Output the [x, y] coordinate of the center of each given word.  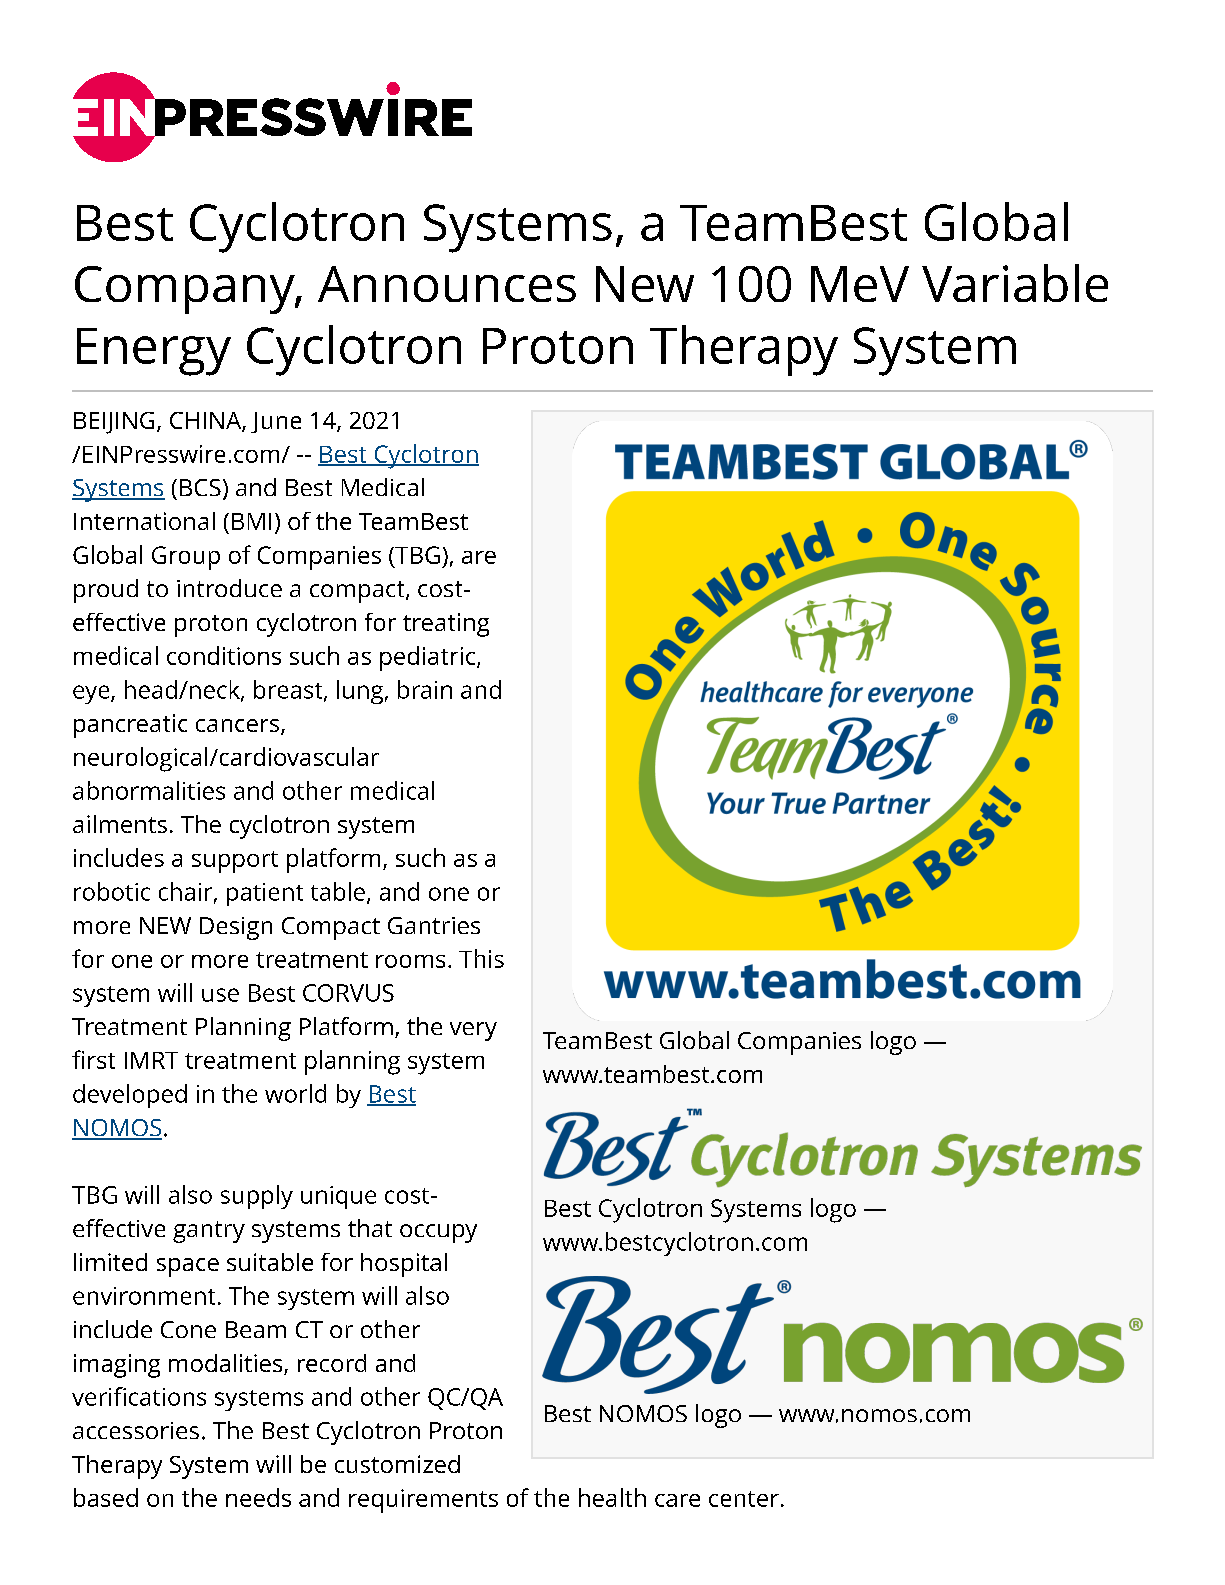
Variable [1015, 283]
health [612, 1497]
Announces [447, 284]
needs [258, 1497]
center [744, 1499]
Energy [154, 352]
